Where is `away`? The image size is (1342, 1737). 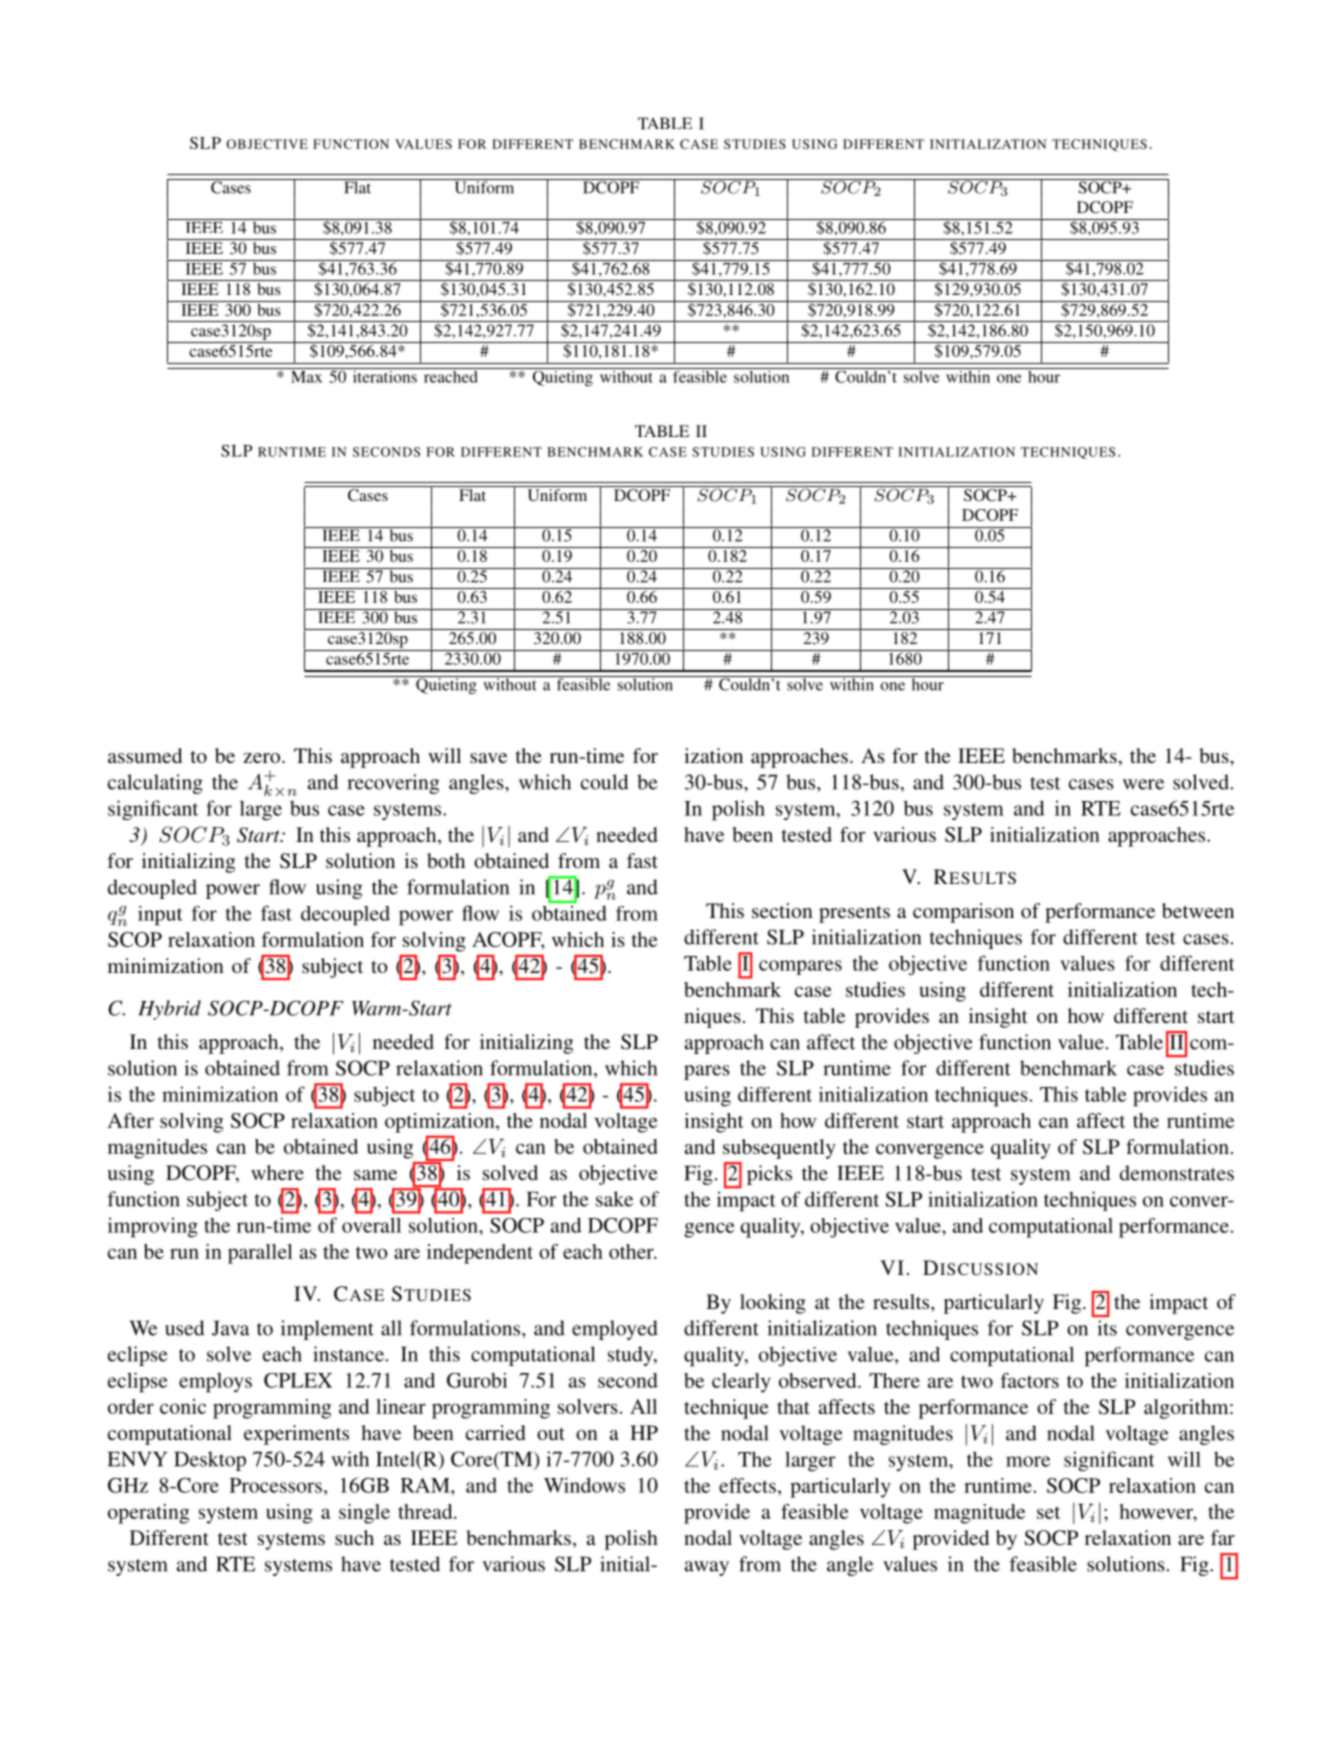
away is located at coordinates (707, 1568).
